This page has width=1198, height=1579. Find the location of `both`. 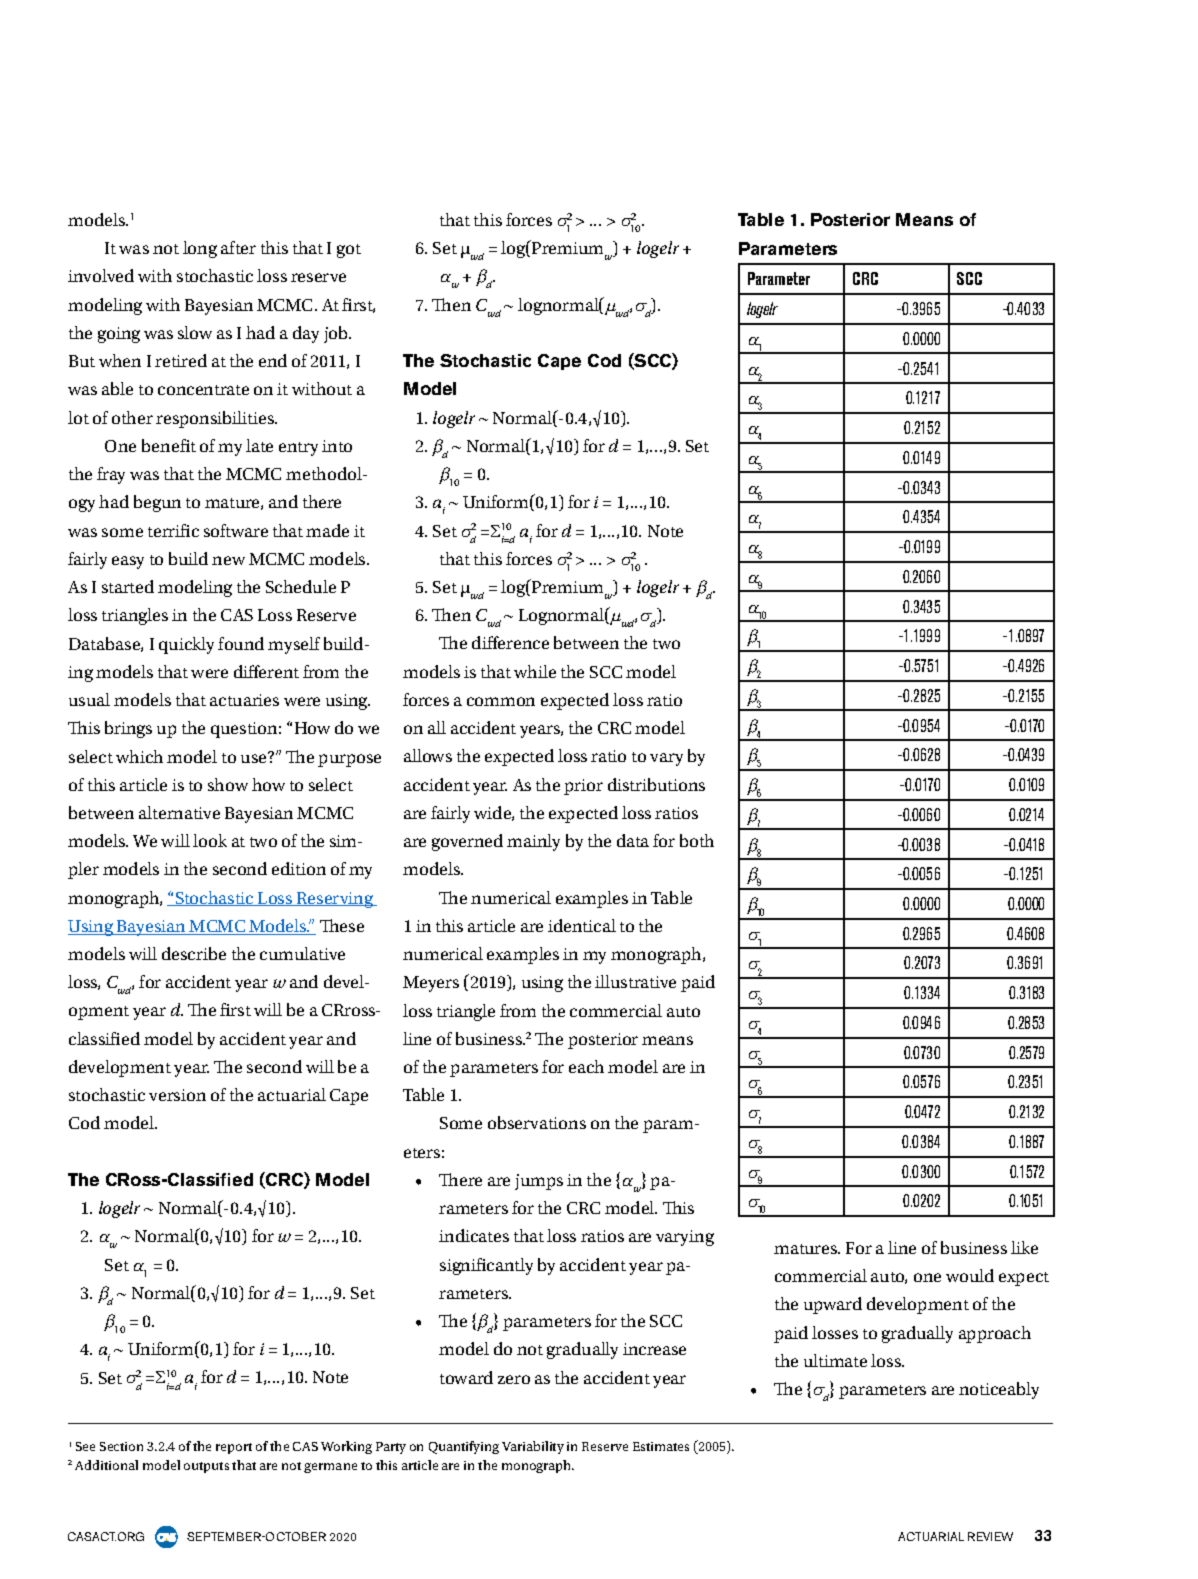

both is located at coordinates (697, 840).
